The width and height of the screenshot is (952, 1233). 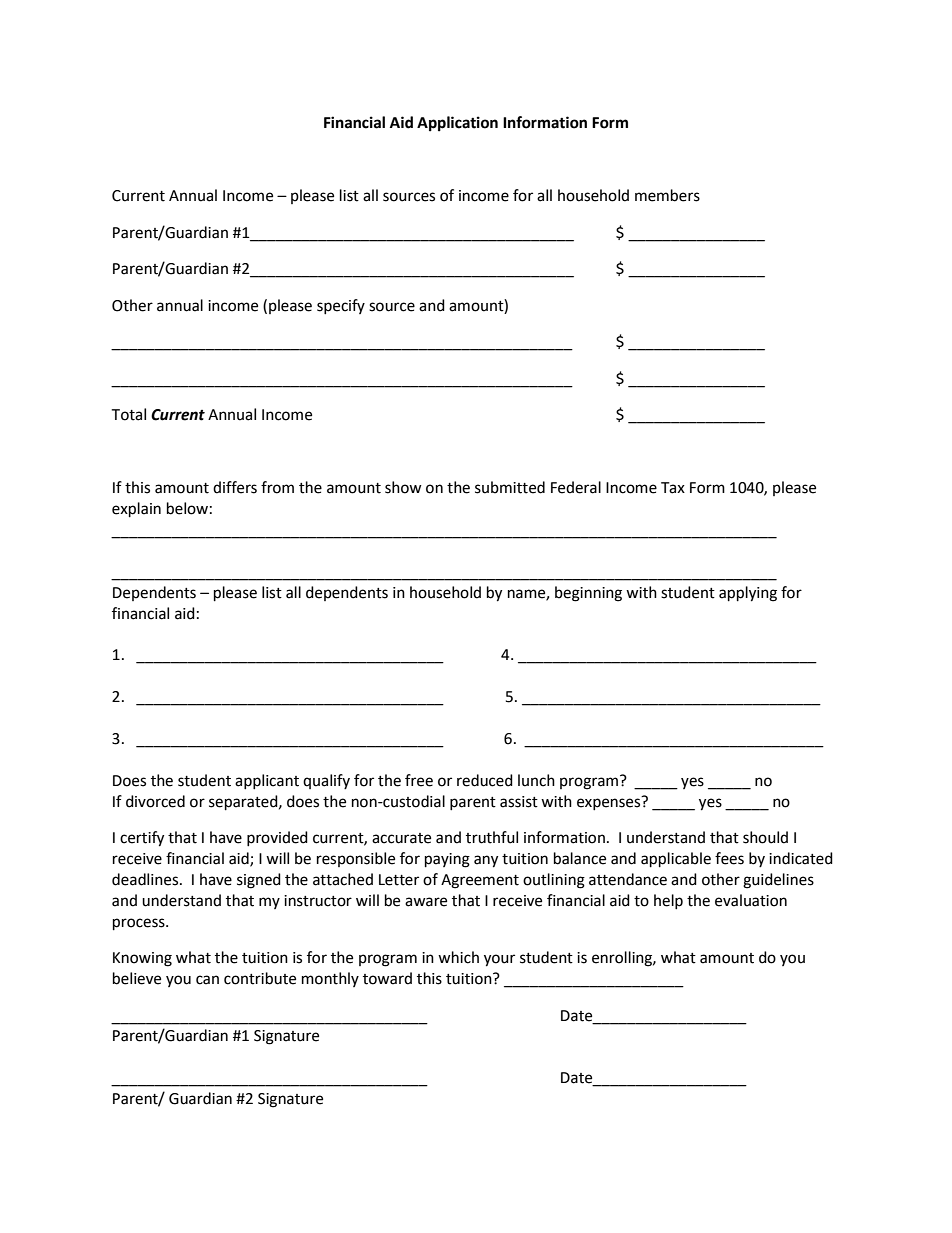 What do you see at coordinates (457, 124) in the screenshot?
I see `Application` at bounding box center [457, 124].
